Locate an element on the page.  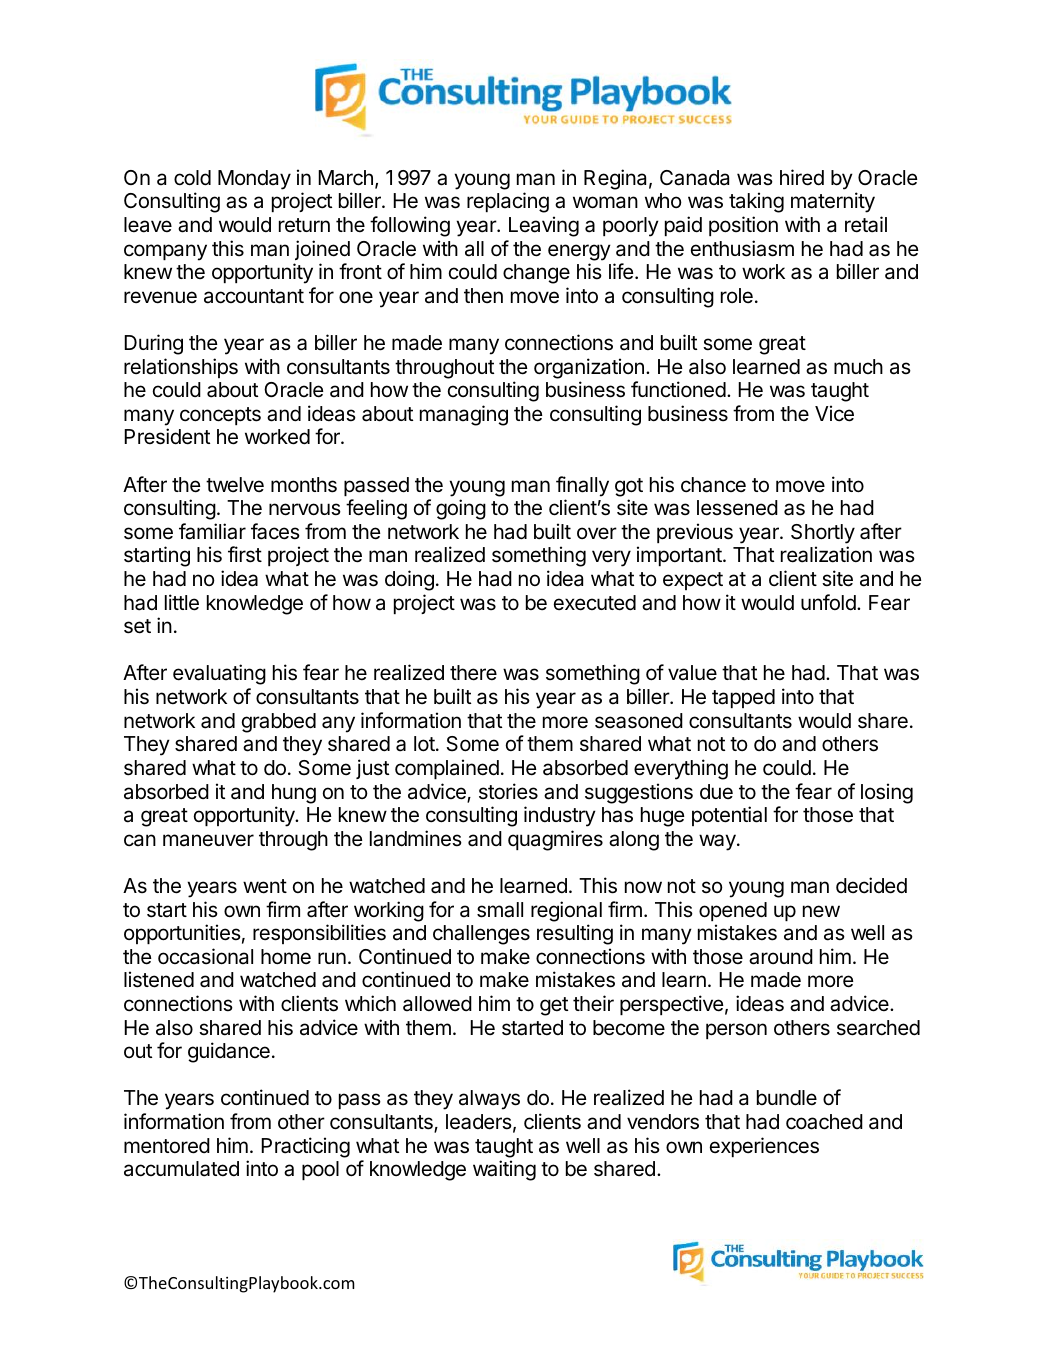
tapped is located at coordinates (743, 698).
